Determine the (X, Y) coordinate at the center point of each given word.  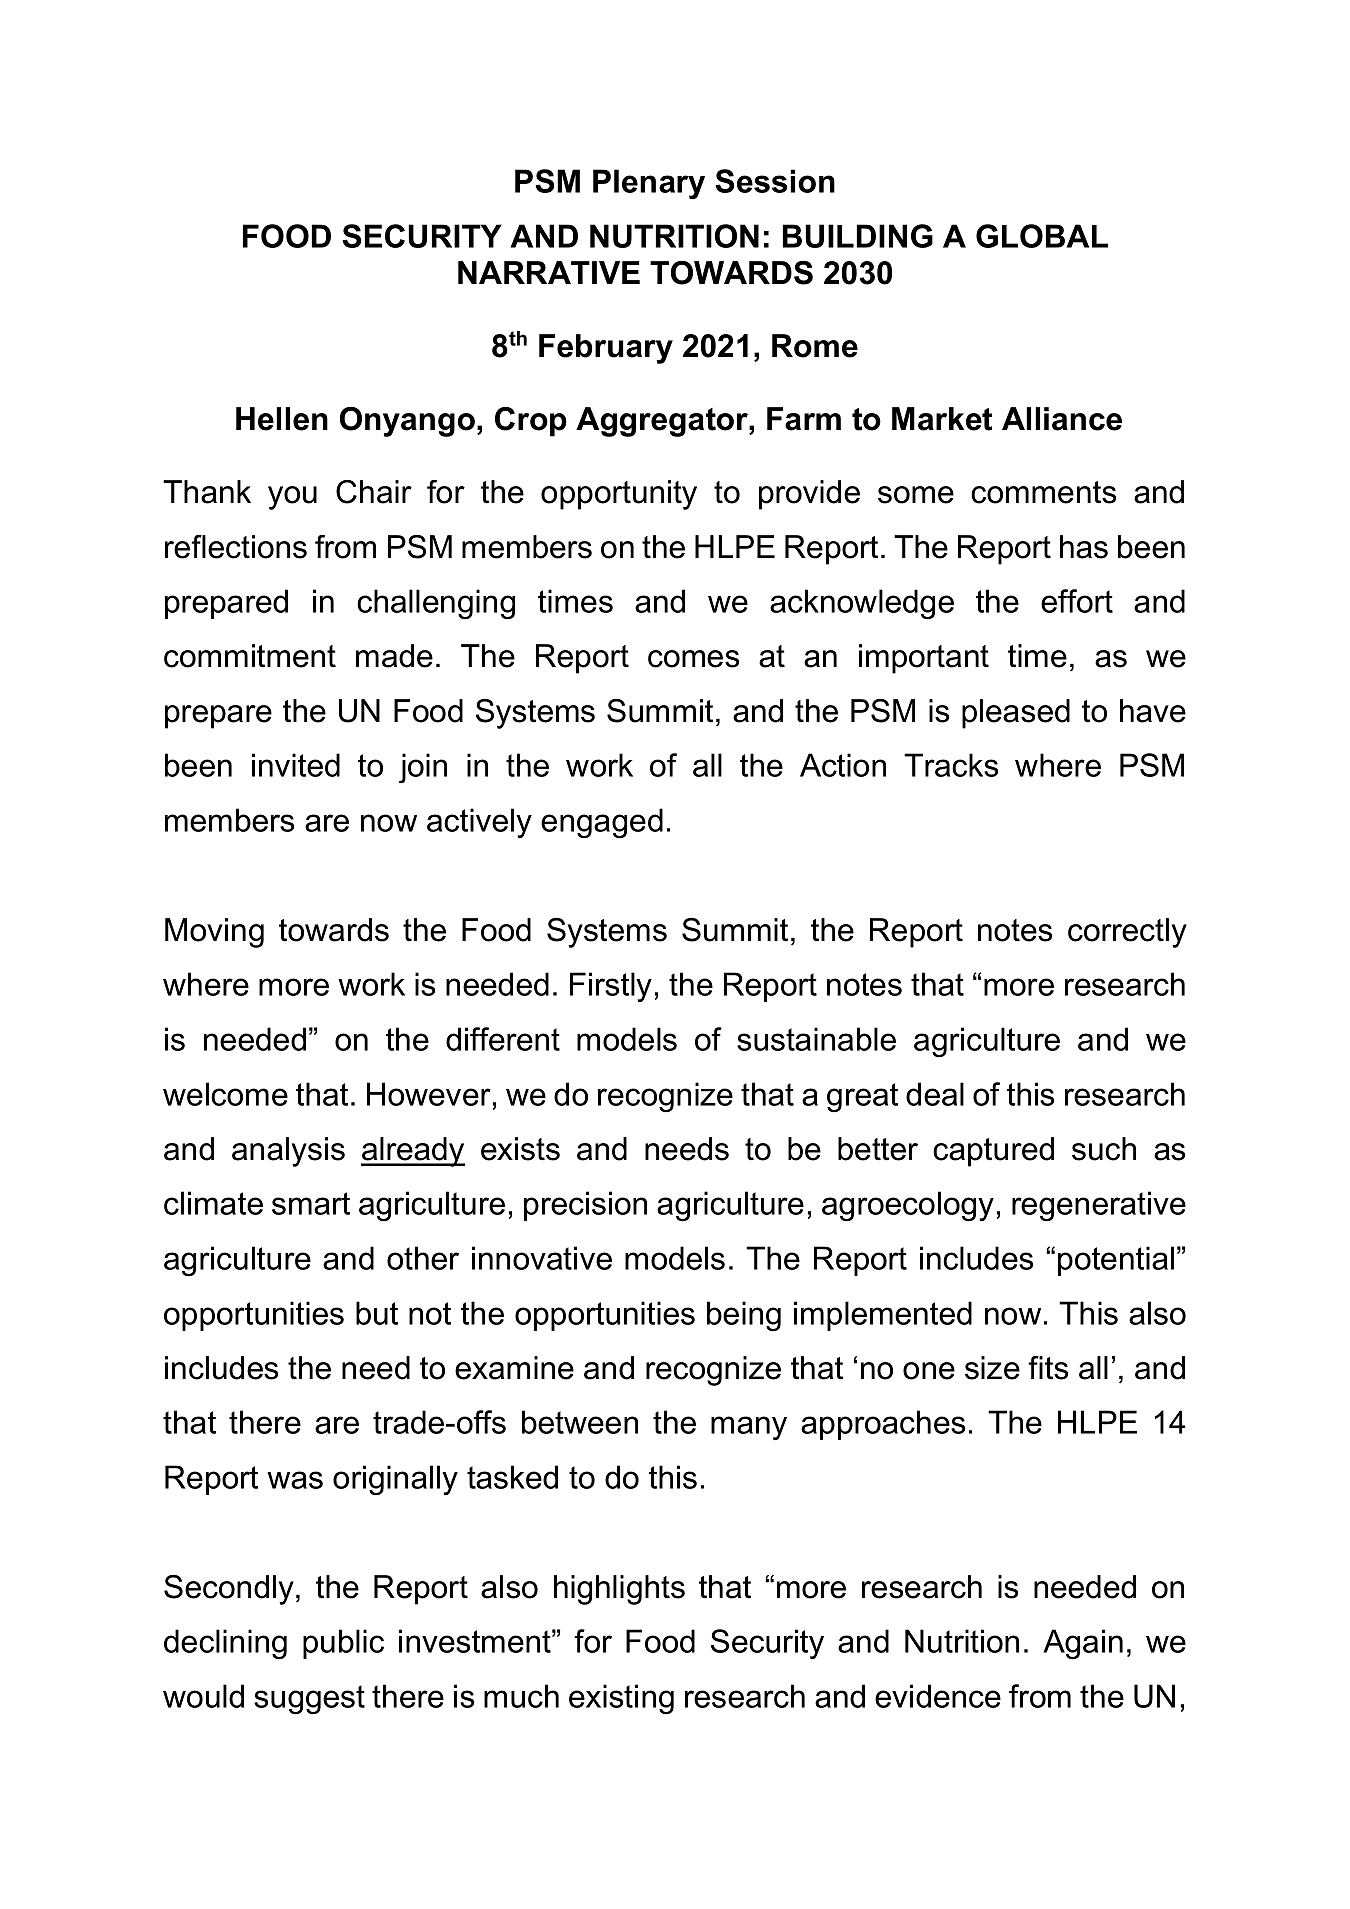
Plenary (649, 184)
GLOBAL (1042, 236)
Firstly (611, 987)
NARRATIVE (549, 272)
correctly (1127, 933)
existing (621, 1699)
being (744, 1316)
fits (1048, 1368)
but (377, 1313)
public (343, 1644)
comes (693, 659)
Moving (214, 933)
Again (1083, 1644)
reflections (236, 547)
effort (1077, 601)
